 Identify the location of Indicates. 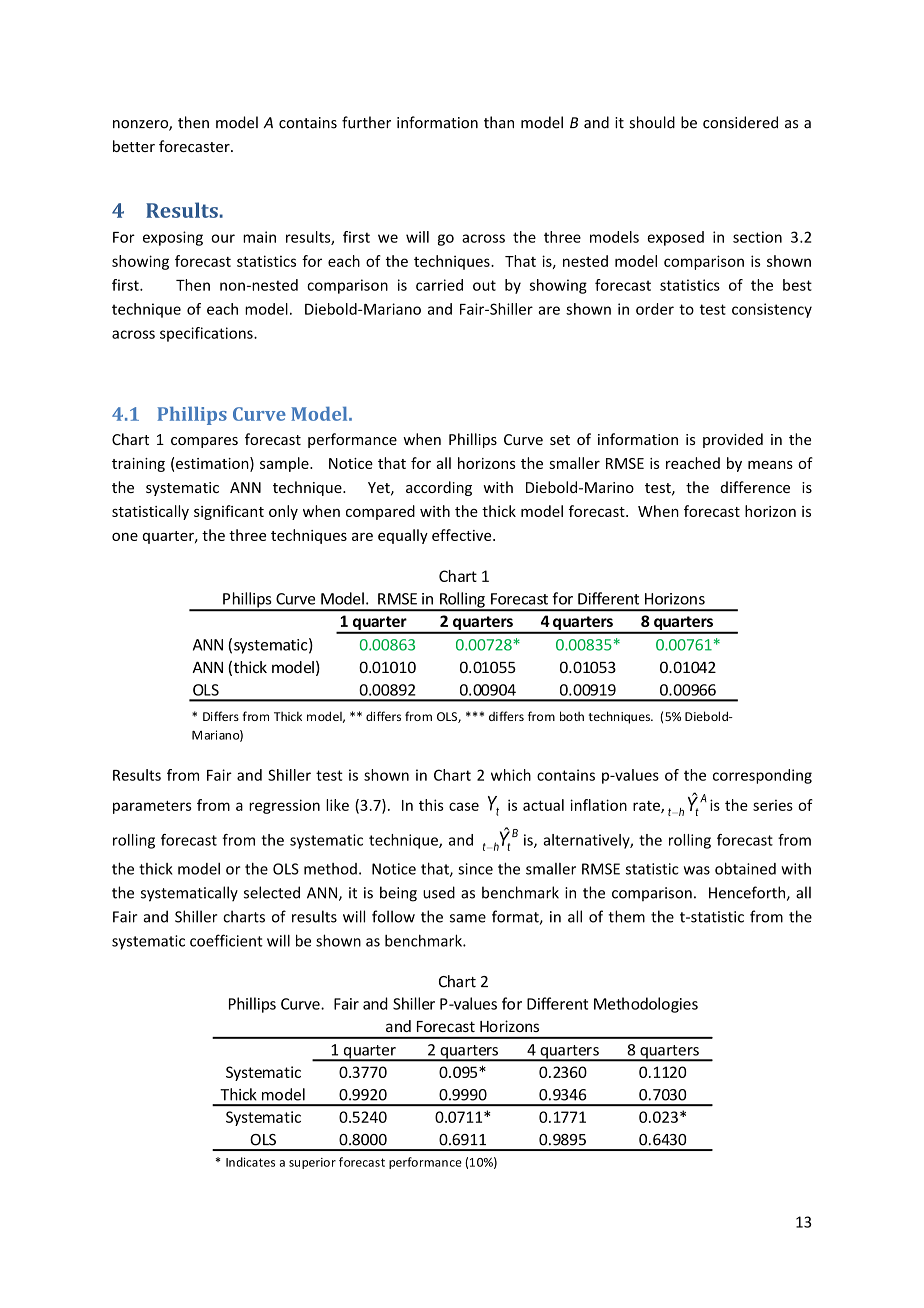
(250, 1162).
